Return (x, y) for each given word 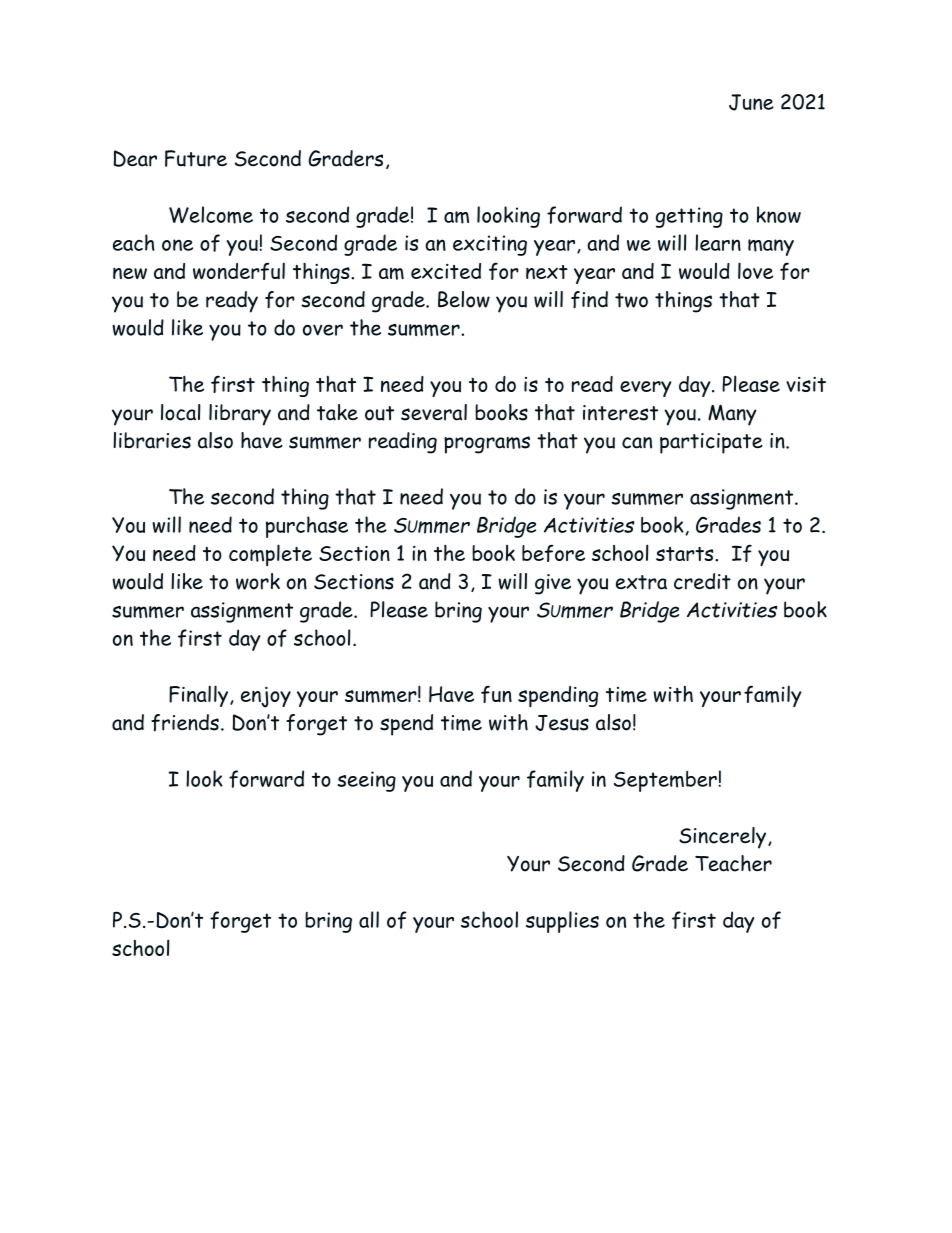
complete (270, 555)
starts (686, 553)
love (755, 270)
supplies (562, 922)
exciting (490, 245)
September (666, 781)
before (553, 553)
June (751, 102)
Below (464, 299)
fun (496, 694)
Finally (200, 696)
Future (196, 158)
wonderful (239, 271)
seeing (366, 781)
